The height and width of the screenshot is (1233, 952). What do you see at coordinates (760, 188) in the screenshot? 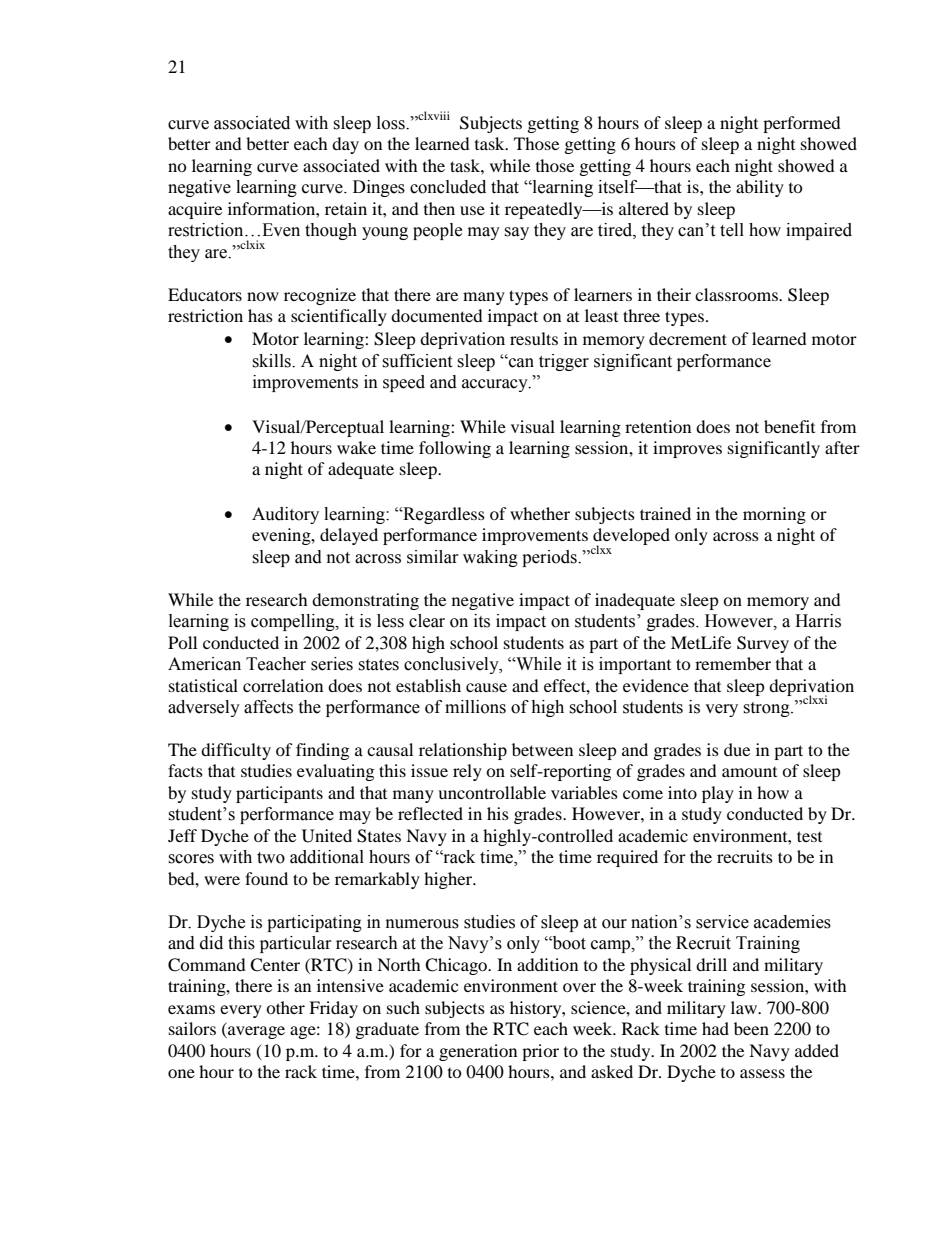
I see `ability` at bounding box center [760, 188].
